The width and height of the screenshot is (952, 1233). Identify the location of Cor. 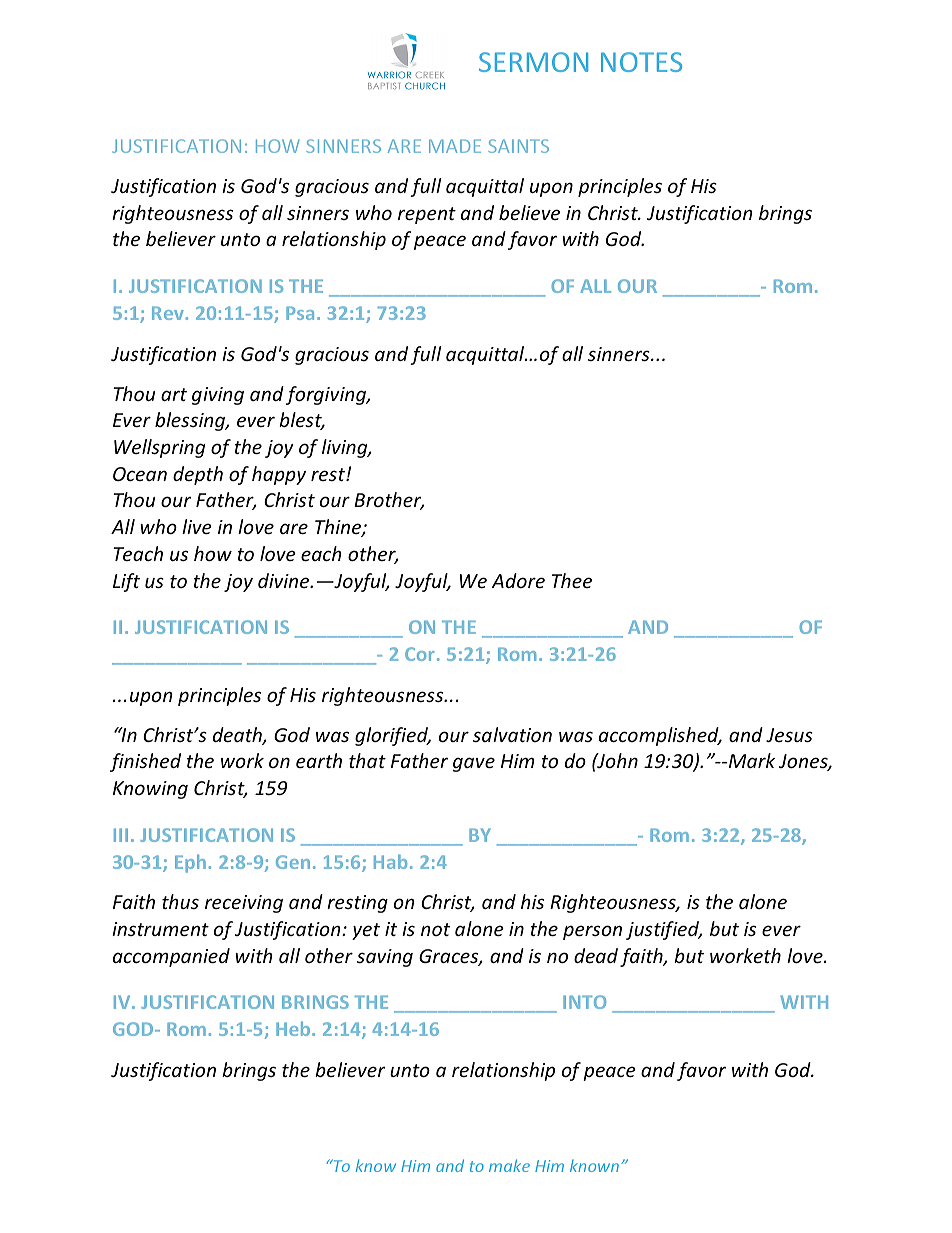
(419, 654).
